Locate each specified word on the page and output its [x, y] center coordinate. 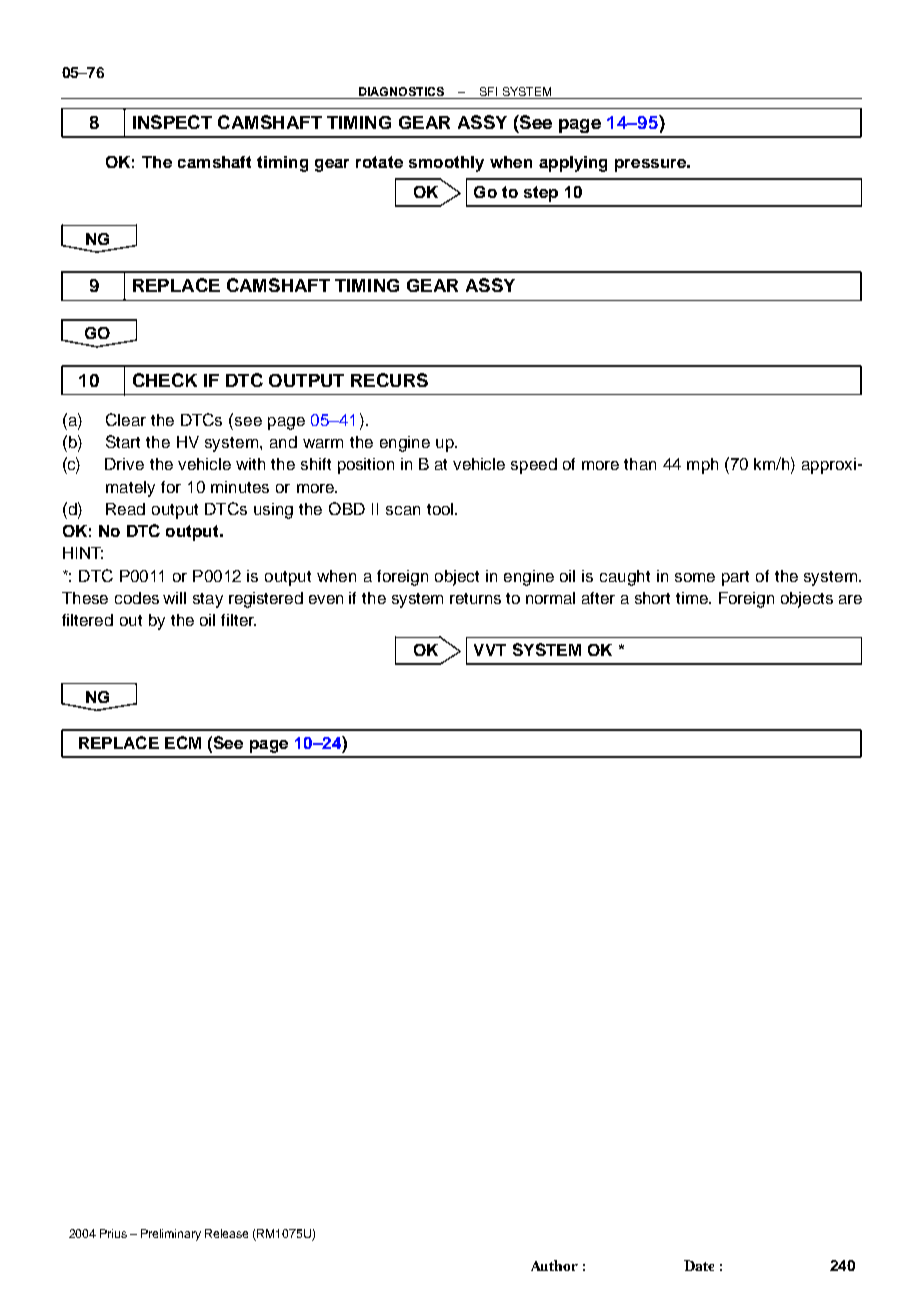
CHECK [165, 380]
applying [573, 164]
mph [702, 466]
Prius [113, 1233]
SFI [488, 91]
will [174, 598]
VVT [490, 650]
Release [226, 1233]
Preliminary [171, 1235]
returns [475, 598]
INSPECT [172, 122]
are [850, 599]
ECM [183, 742]
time [693, 598]
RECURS [389, 380]
